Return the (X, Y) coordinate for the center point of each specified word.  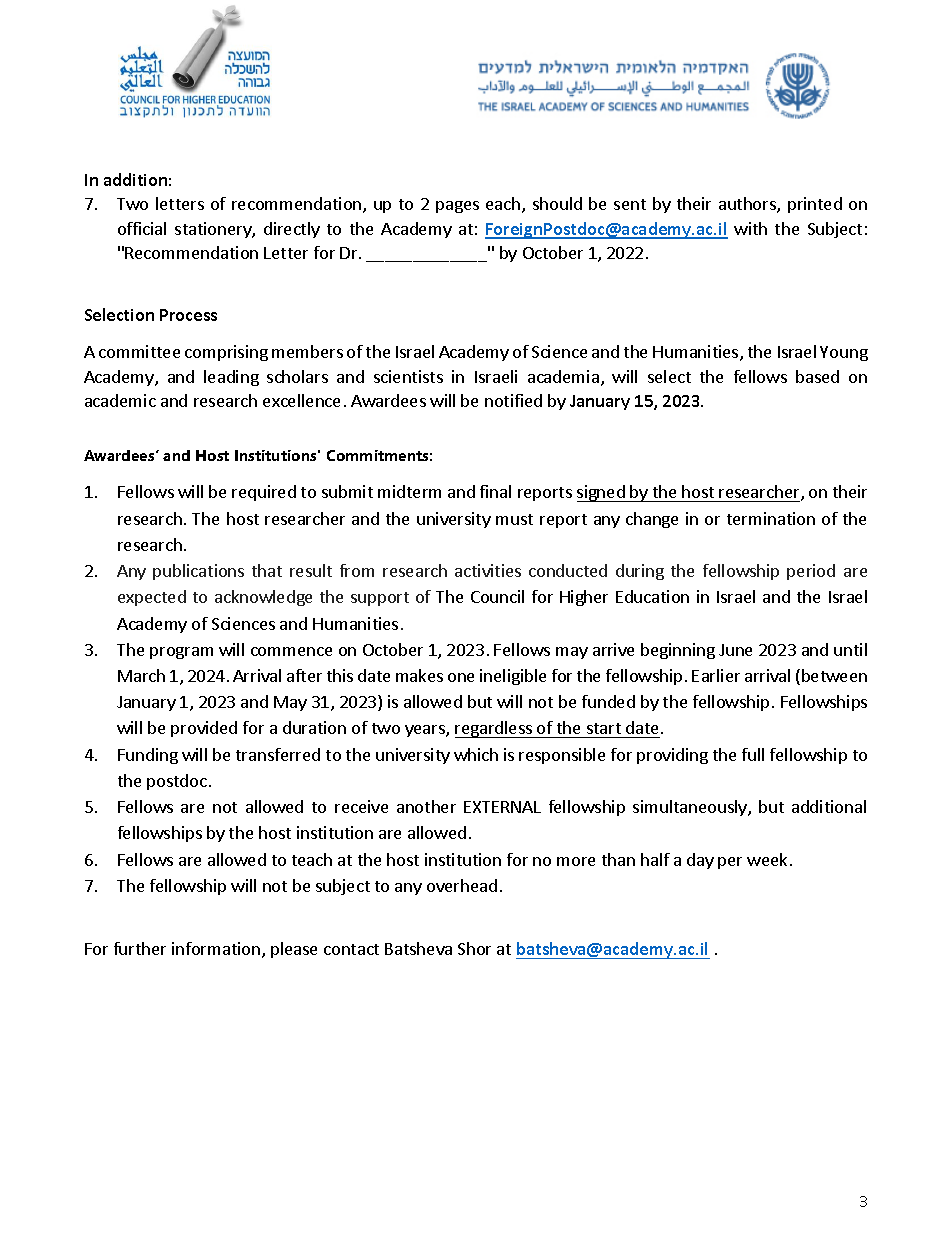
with (750, 228)
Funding (148, 756)
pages (457, 207)
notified (513, 400)
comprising (226, 353)
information (217, 950)
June (735, 650)
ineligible (513, 677)
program (181, 653)
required (264, 493)
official (142, 228)
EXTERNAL (502, 807)
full (753, 754)
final (495, 491)
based (817, 376)
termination (771, 518)
